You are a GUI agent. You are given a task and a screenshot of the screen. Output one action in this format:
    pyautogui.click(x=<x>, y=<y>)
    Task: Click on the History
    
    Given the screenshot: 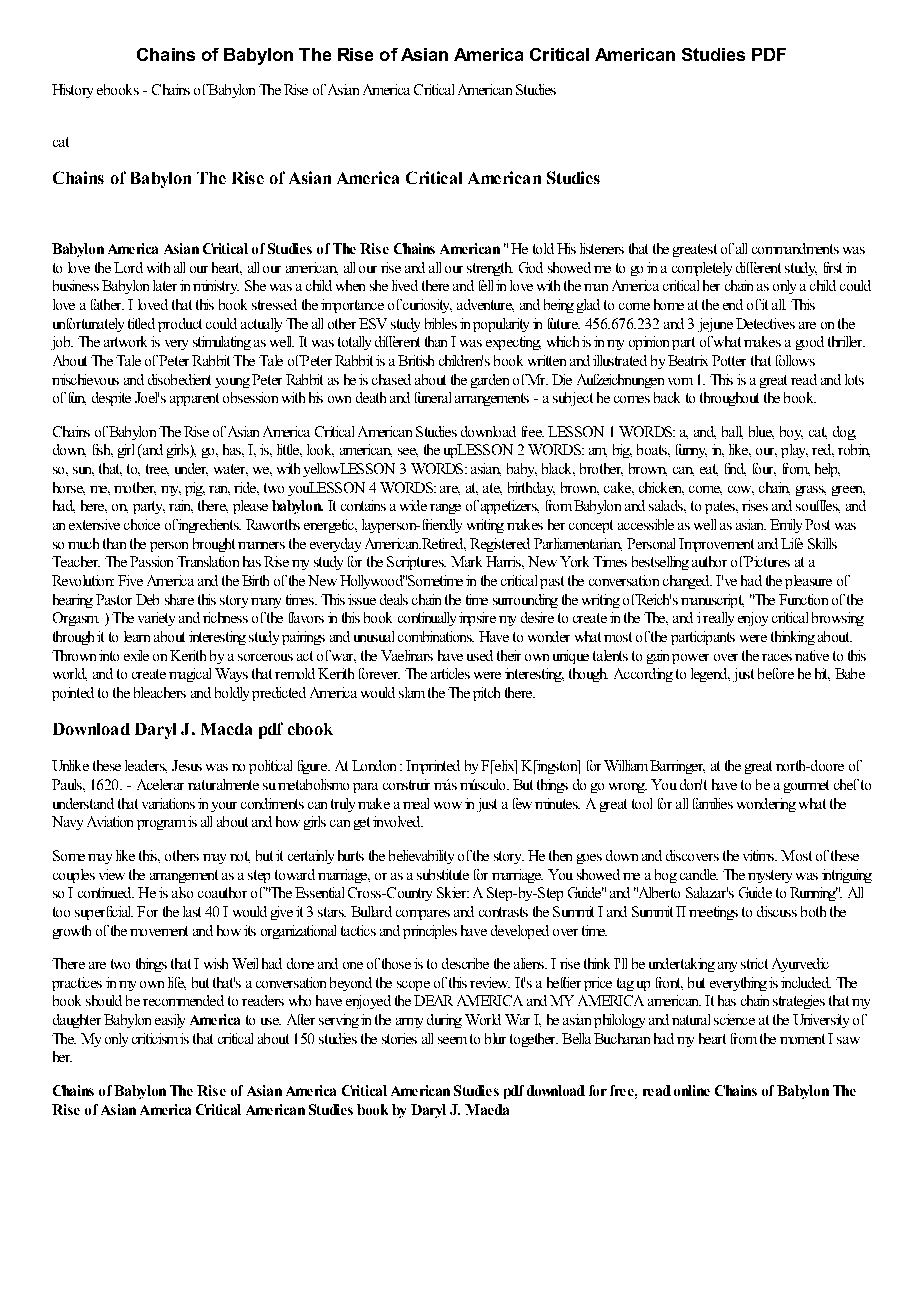 What is the action you would take?
    pyautogui.click(x=72, y=91)
